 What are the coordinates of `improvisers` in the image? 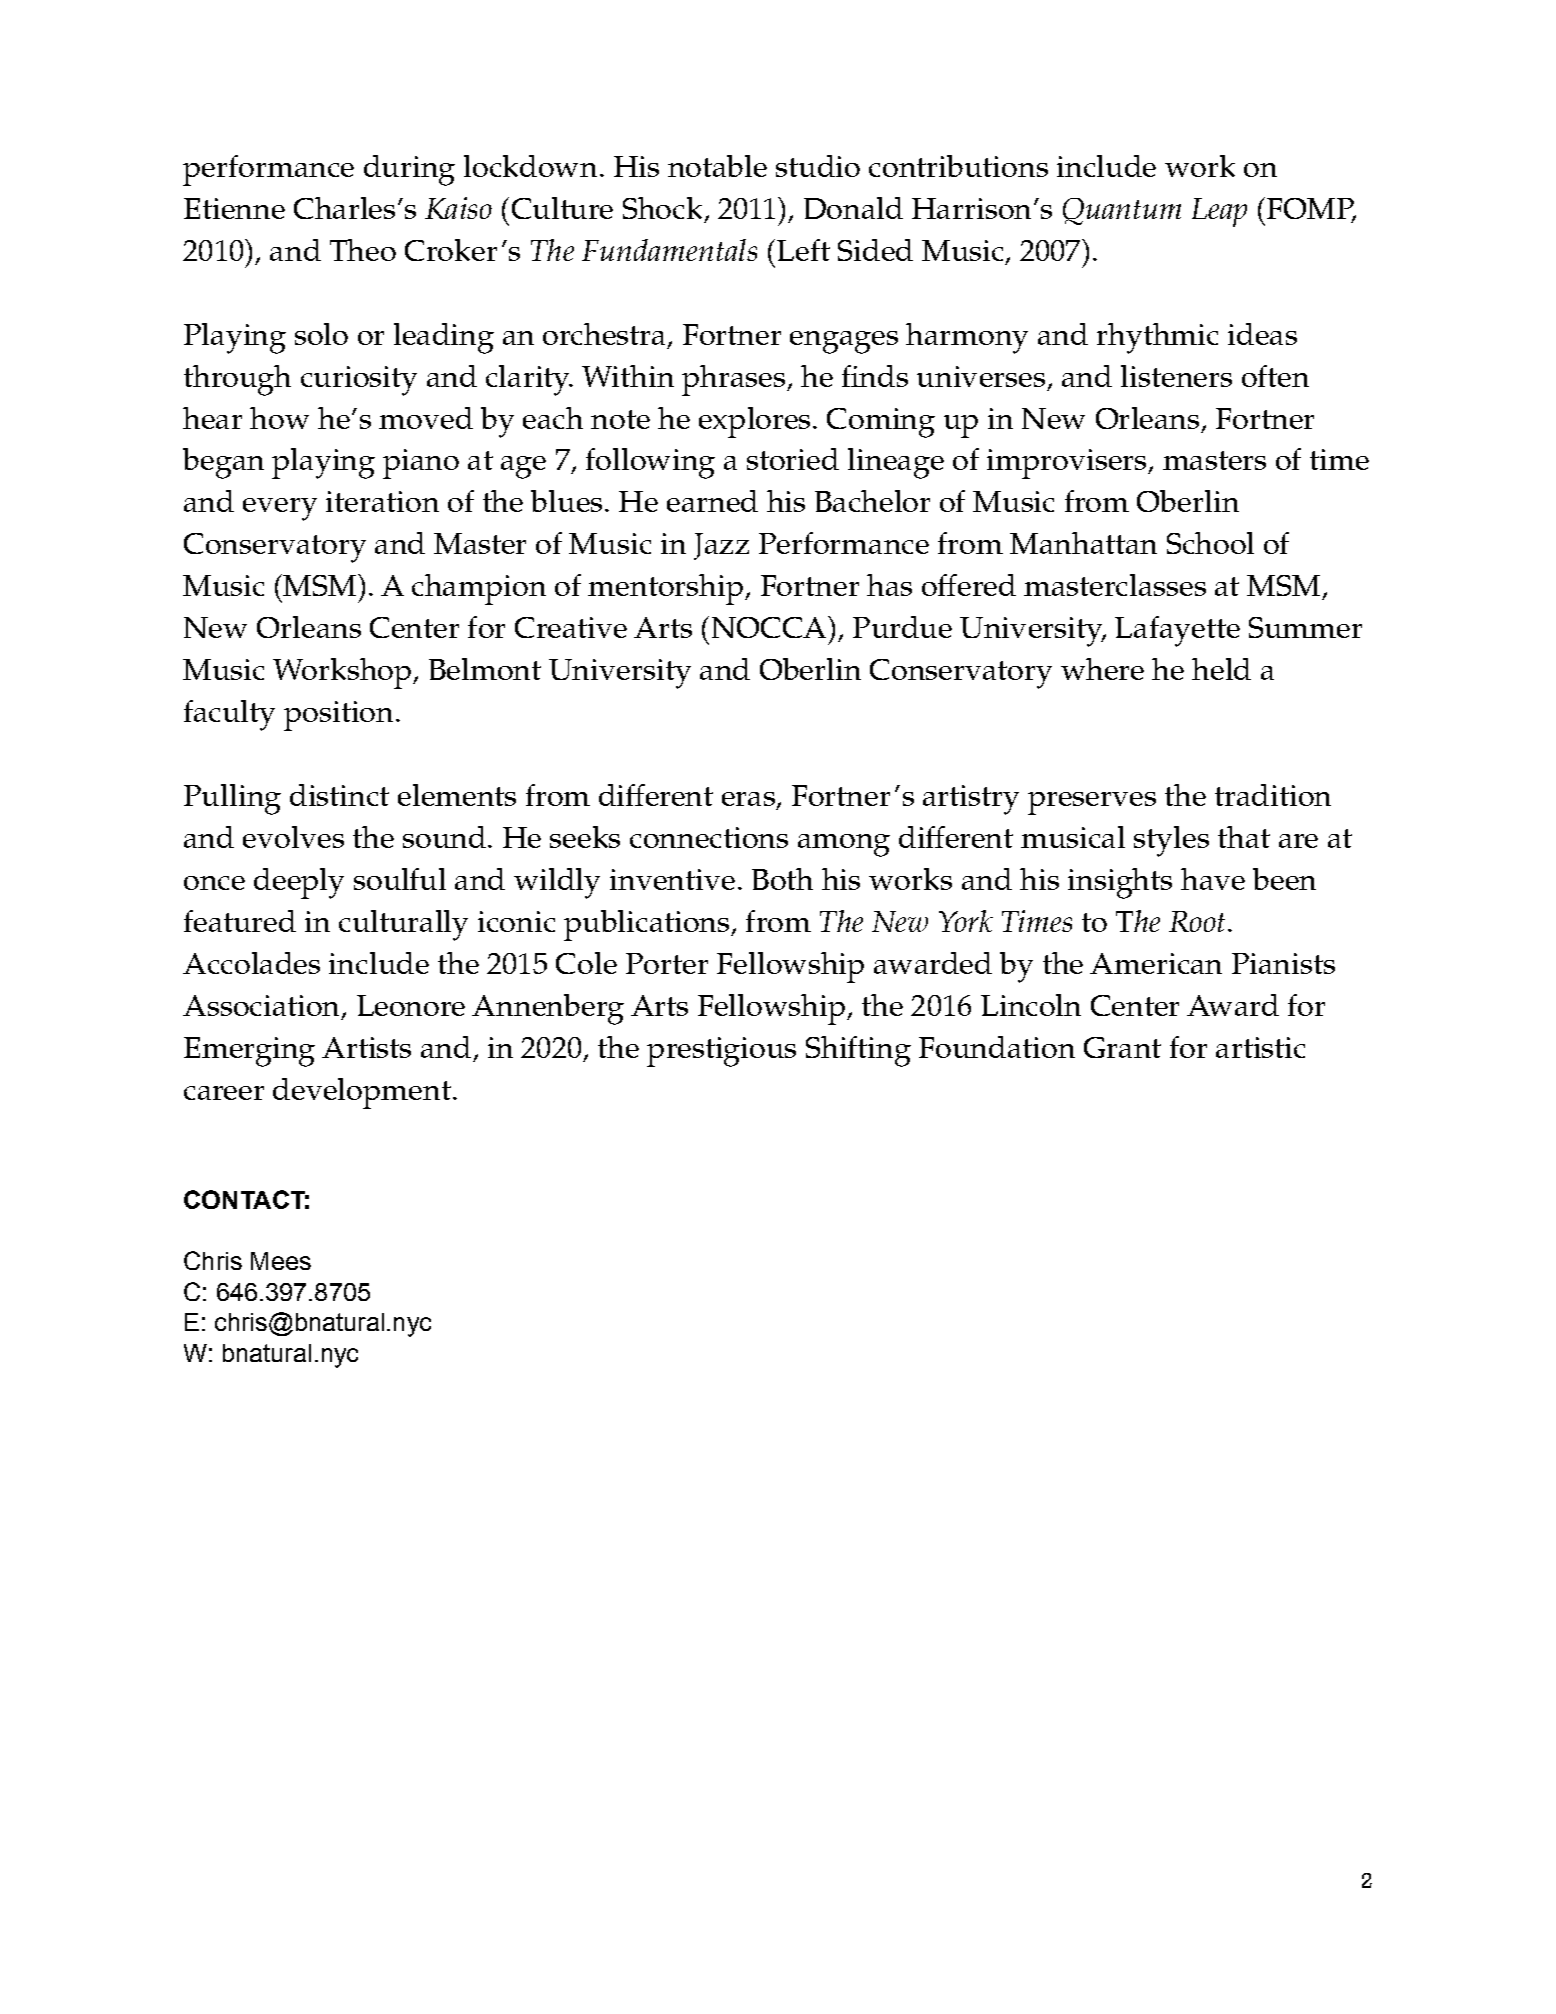 It's located at (1068, 464).
